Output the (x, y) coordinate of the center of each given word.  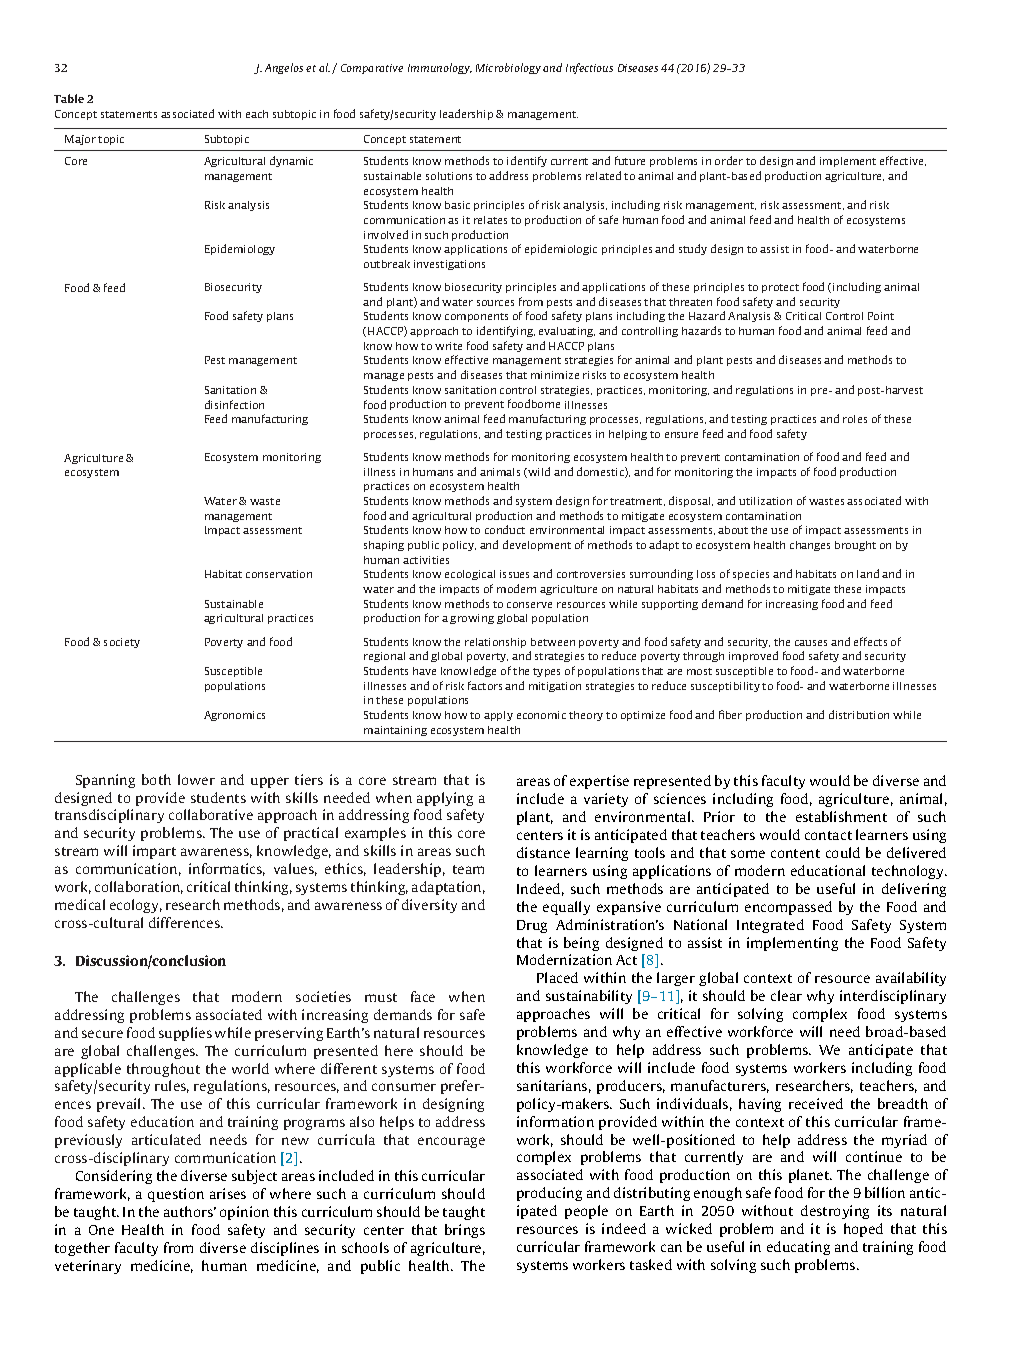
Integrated (770, 926)
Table (69, 98)
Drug (532, 926)
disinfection (234, 404)
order (729, 160)
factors (485, 685)
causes (811, 643)
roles (855, 419)
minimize (555, 375)
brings (465, 1231)
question (176, 1195)
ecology (136, 906)
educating (798, 1248)
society (122, 643)
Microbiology (508, 68)
